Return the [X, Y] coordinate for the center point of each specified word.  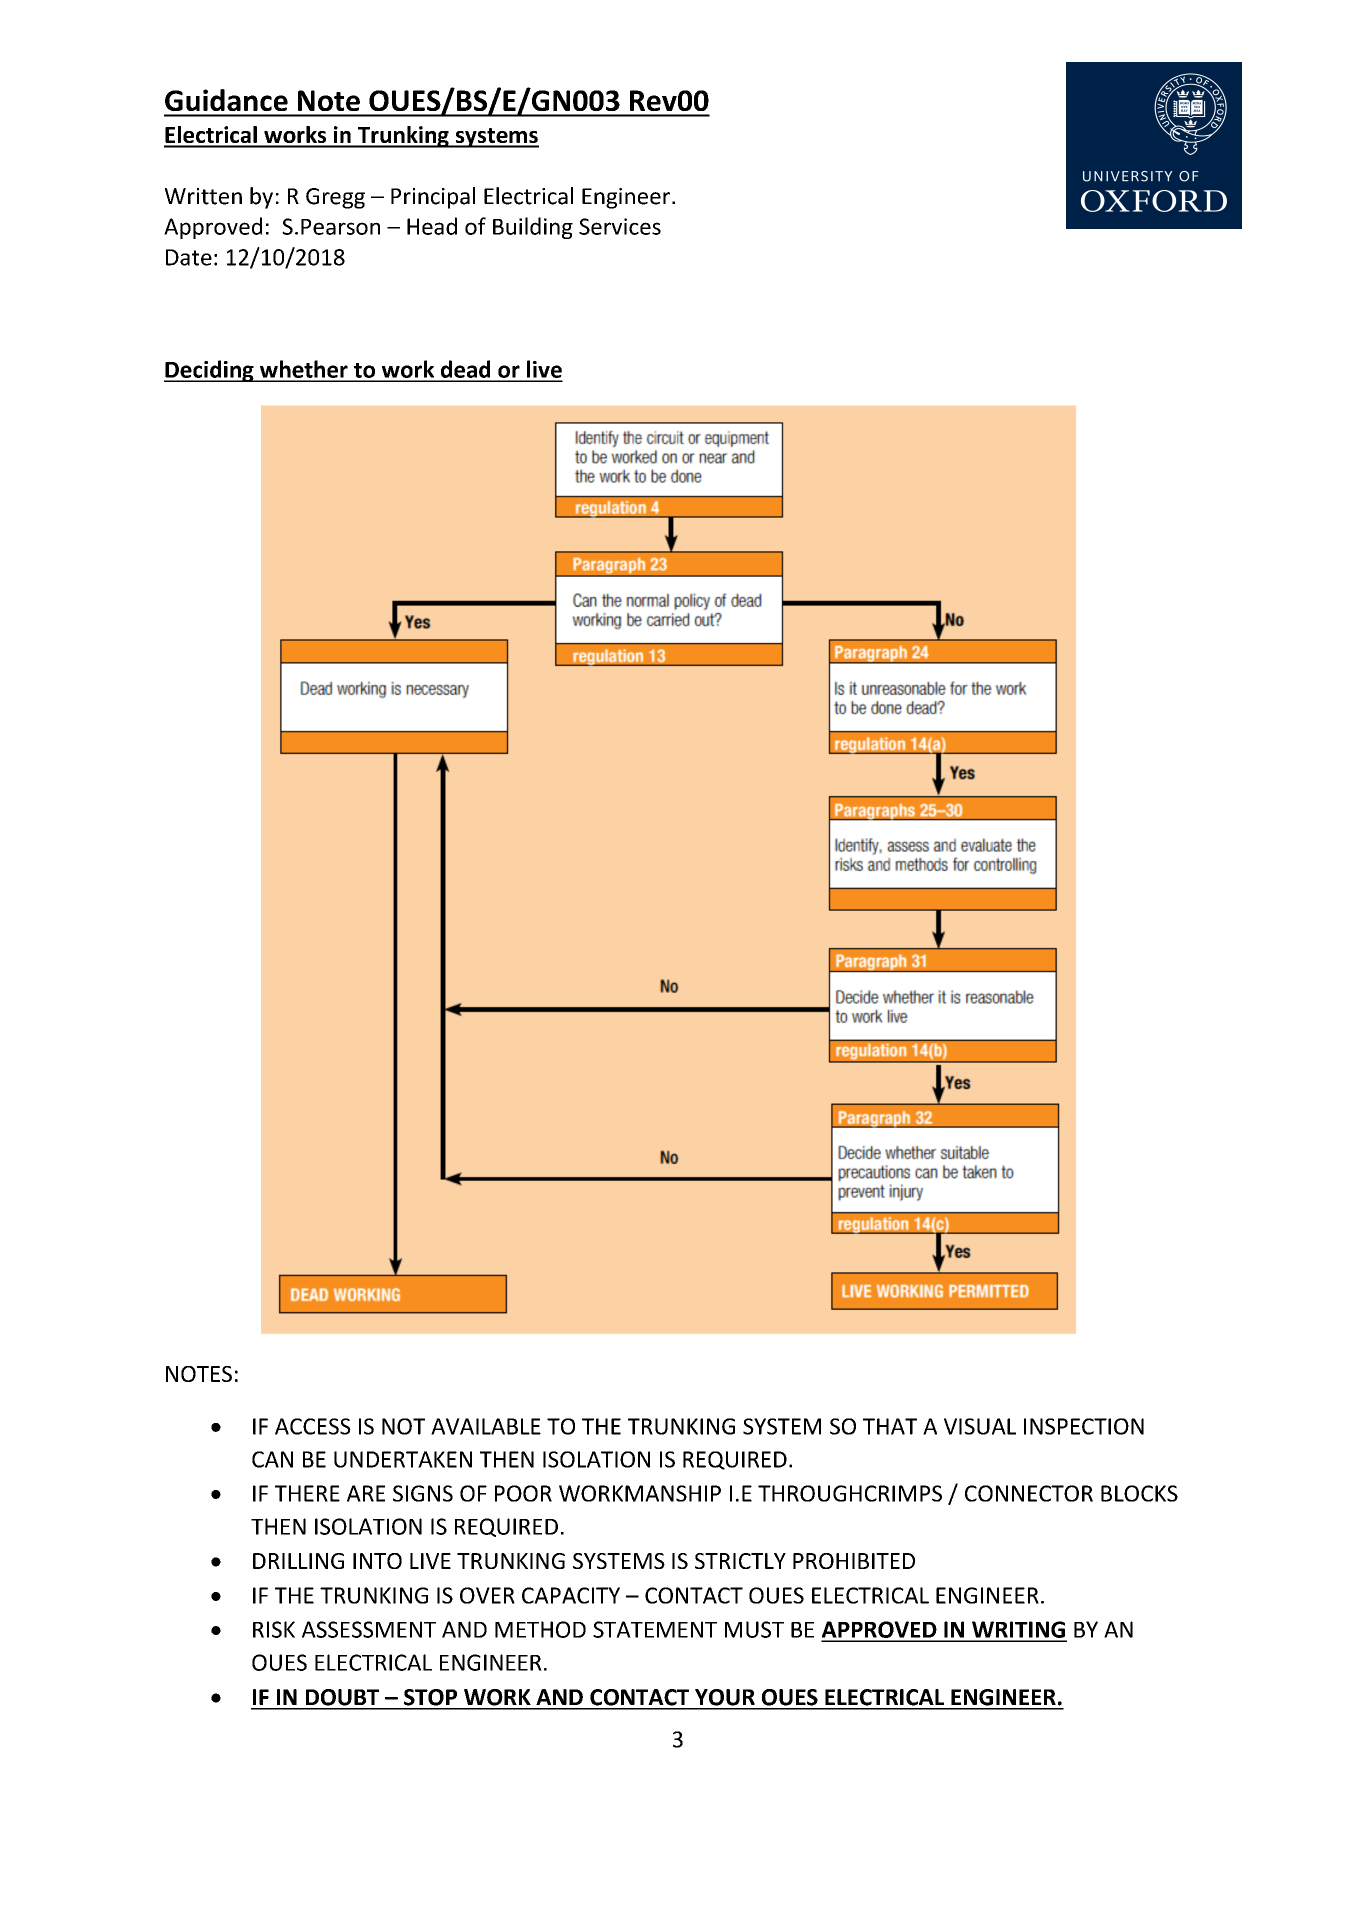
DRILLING [298, 1561]
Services [620, 226]
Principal [433, 198]
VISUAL [980, 1426]
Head [432, 226]
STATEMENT [655, 1629]
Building [533, 228]
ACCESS [313, 1426]
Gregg [335, 198]
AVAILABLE [486, 1426]
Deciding [210, 371]
